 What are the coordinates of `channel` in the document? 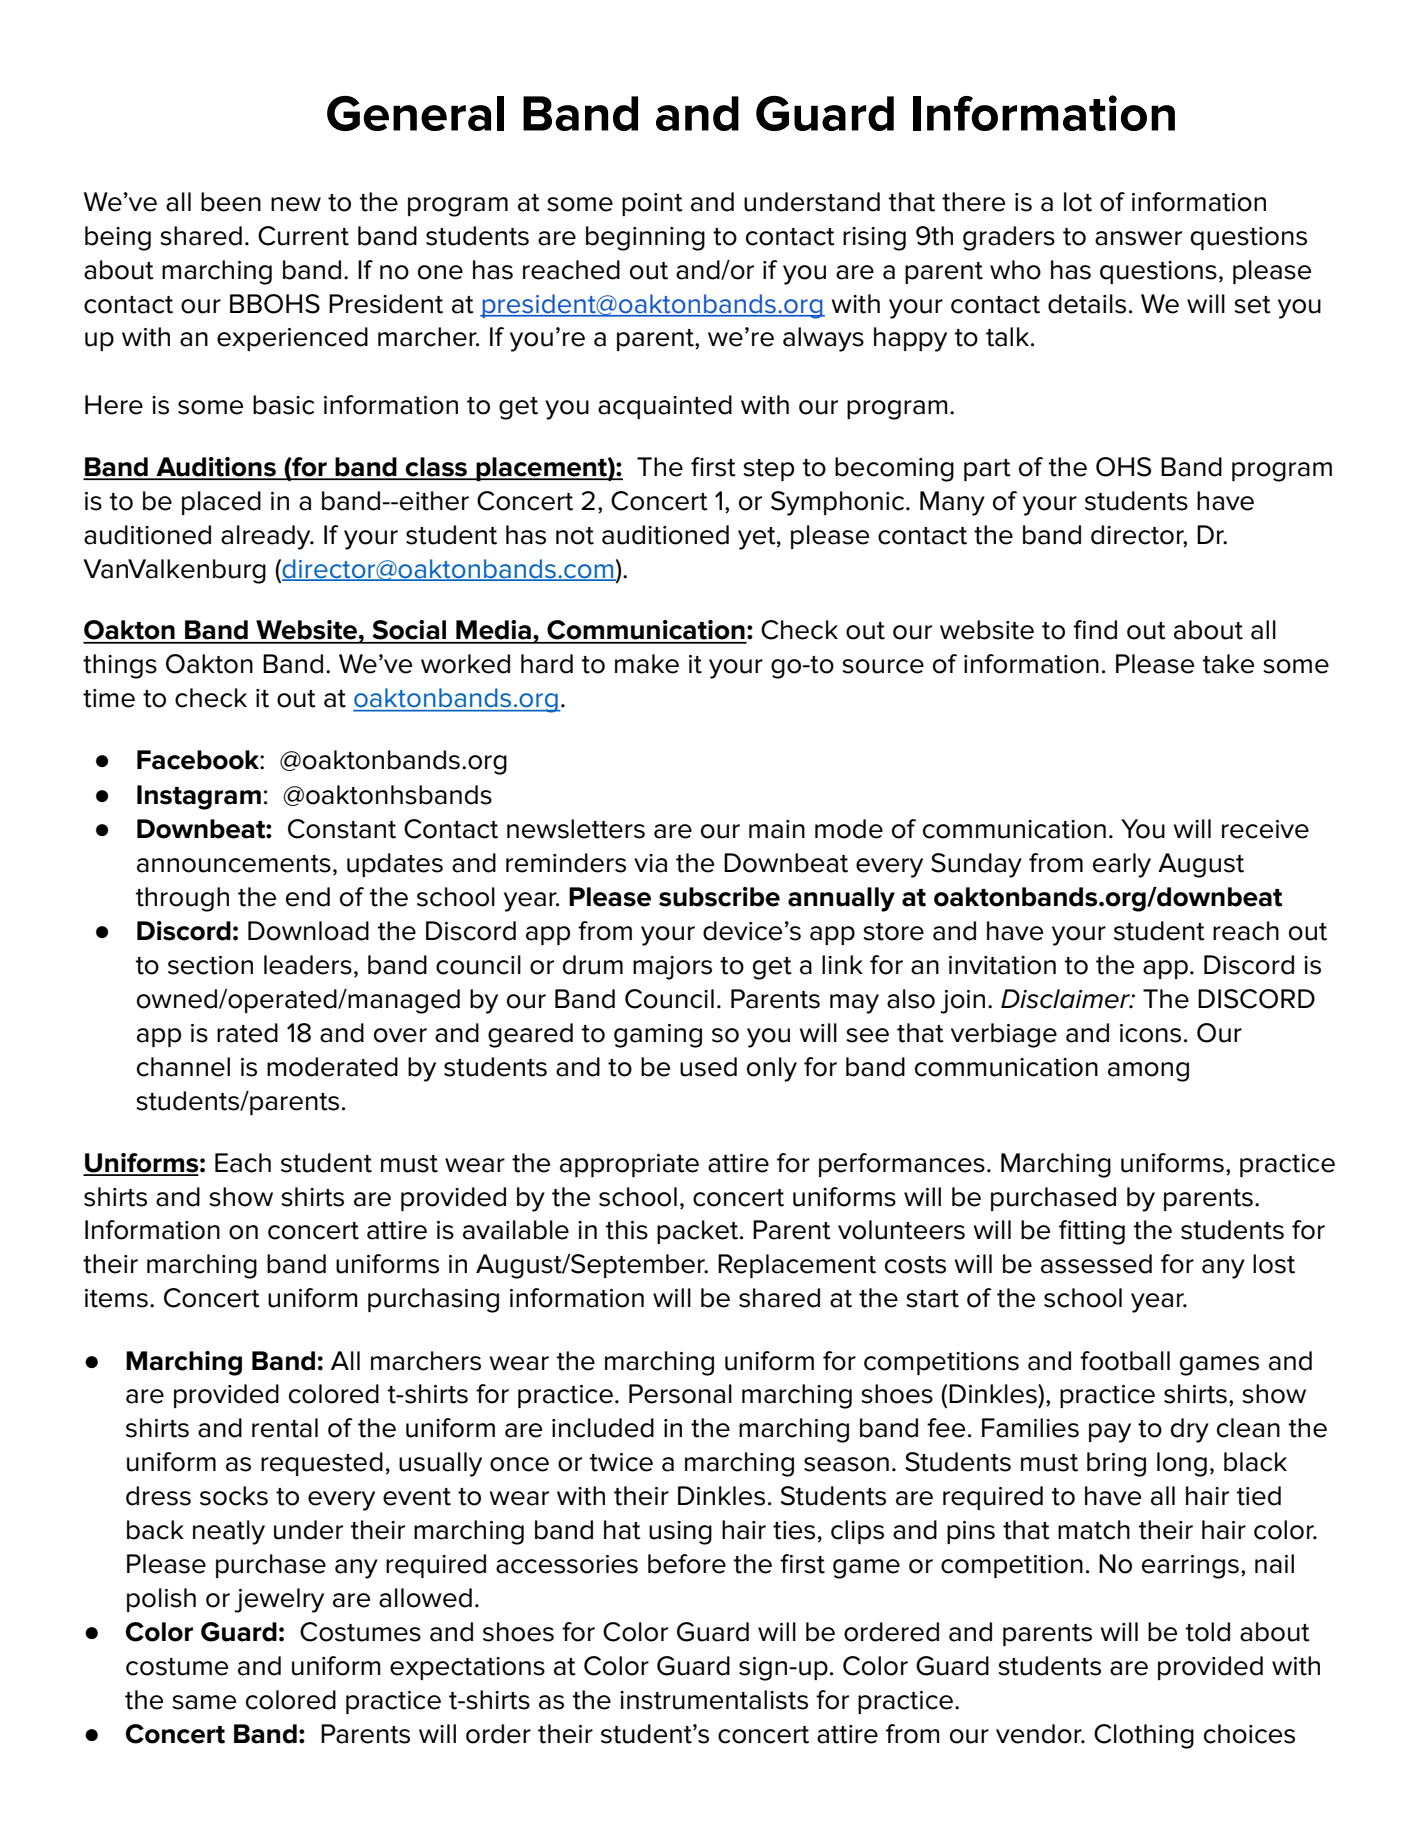 It's located at (183, 1067).
